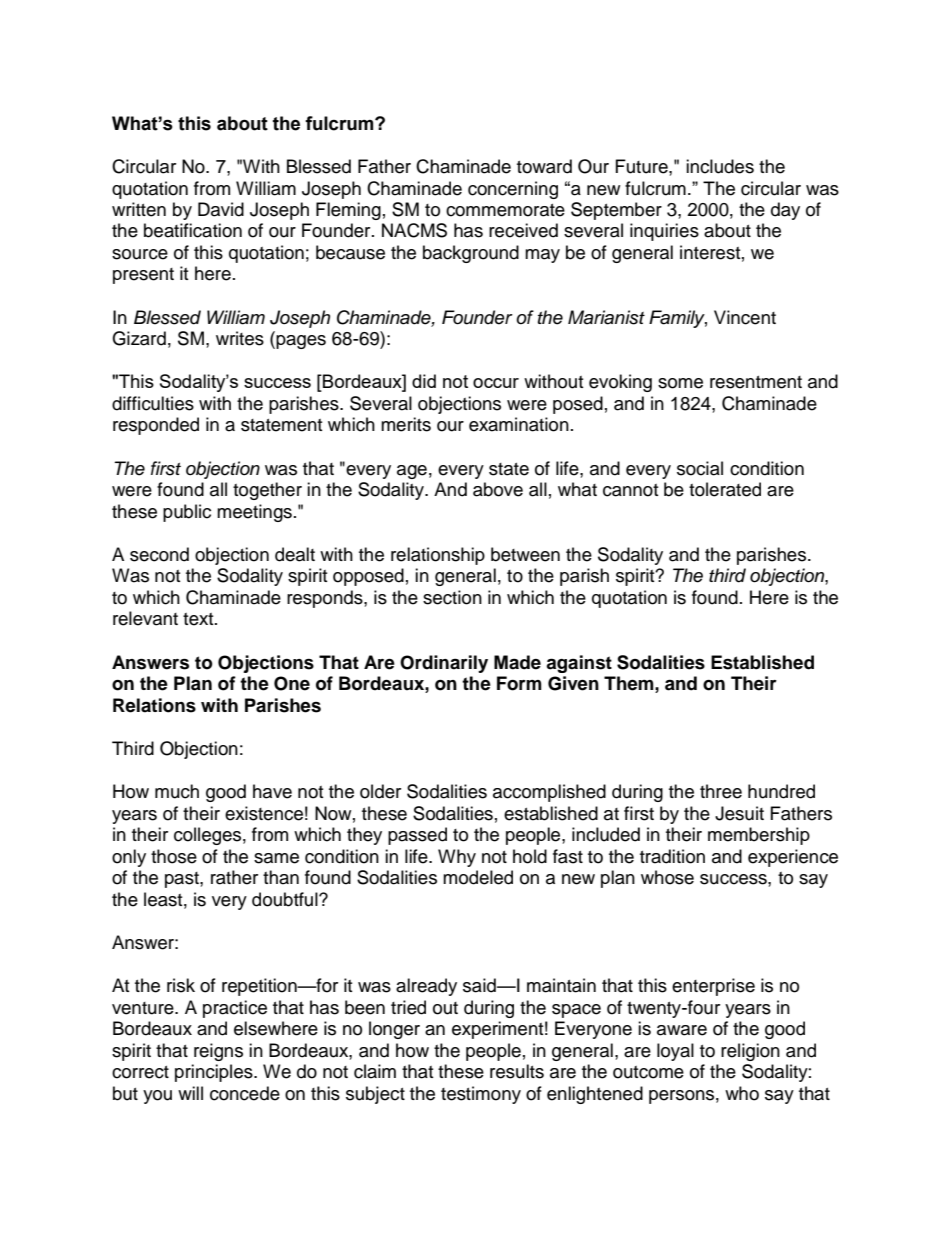  Describe the element at coordinates (221, 209) in the image. I see `David` at that location.
